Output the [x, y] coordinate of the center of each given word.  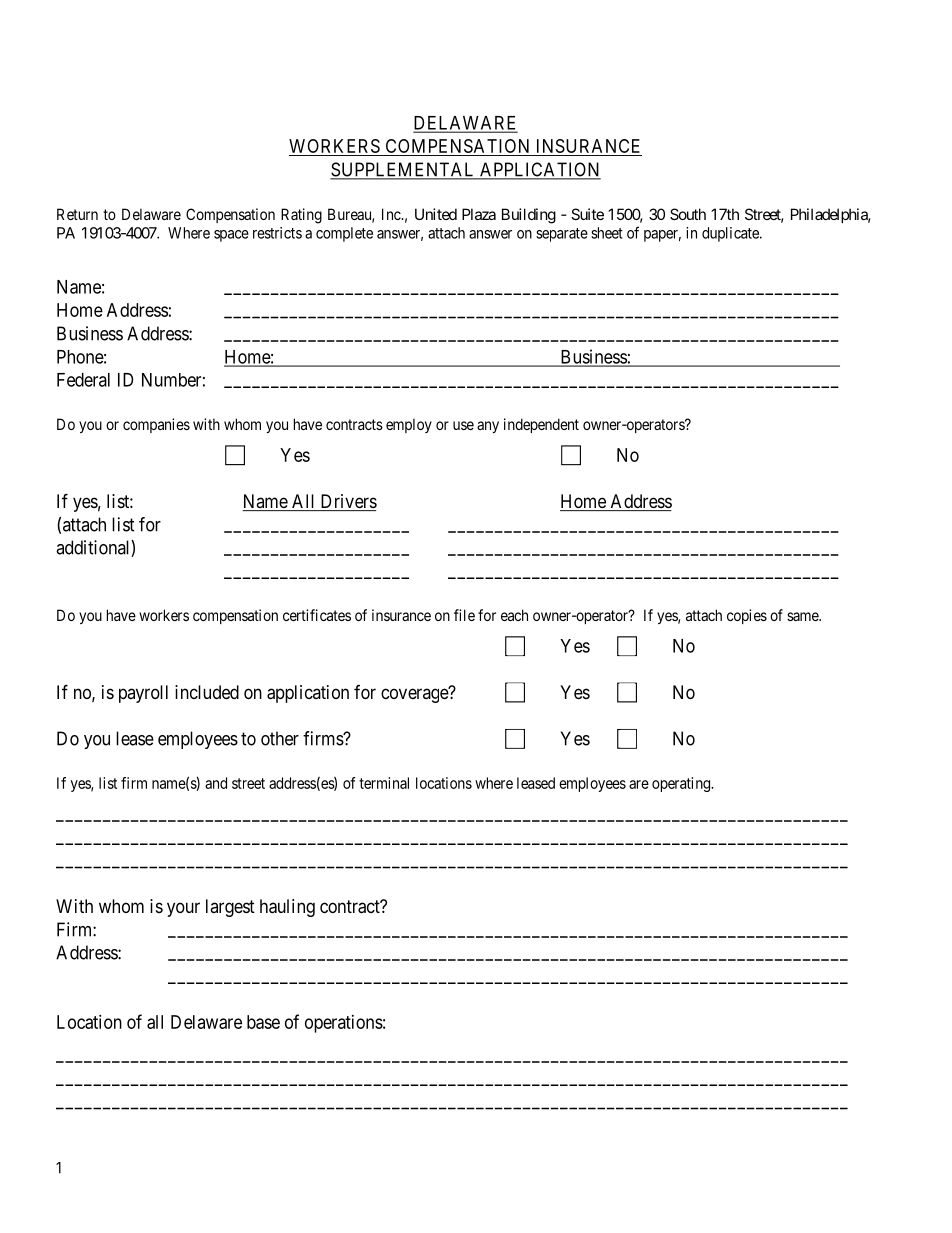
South [688, 214]
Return [77, 214]
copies [747, 616]
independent [541, 425]
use [463, 425]
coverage [415, 695]
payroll [143, 694]
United [436, 214]
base [263, 1022]
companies [156, 425]
